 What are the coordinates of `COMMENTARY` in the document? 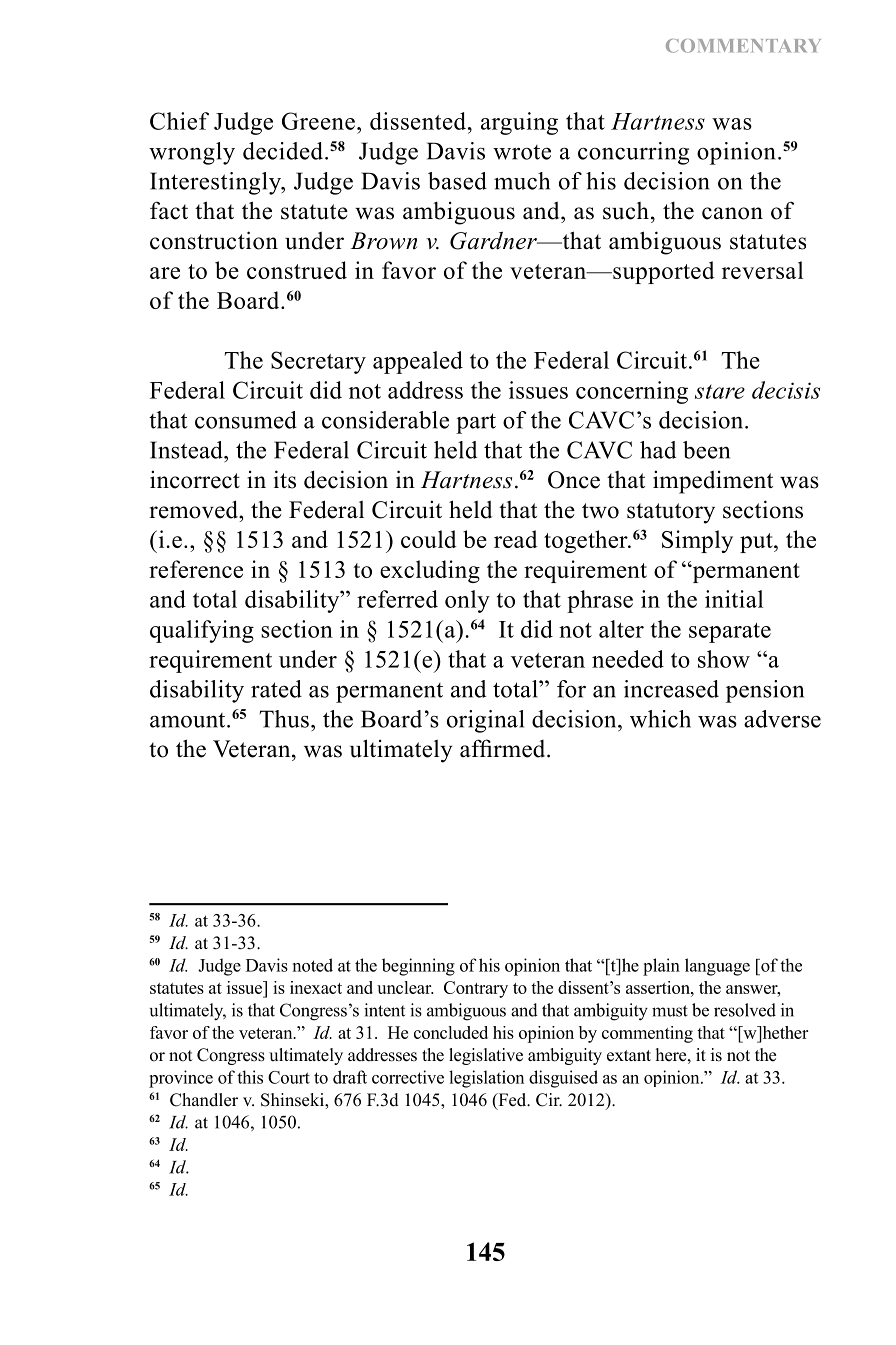 It's located at (743, 46).
